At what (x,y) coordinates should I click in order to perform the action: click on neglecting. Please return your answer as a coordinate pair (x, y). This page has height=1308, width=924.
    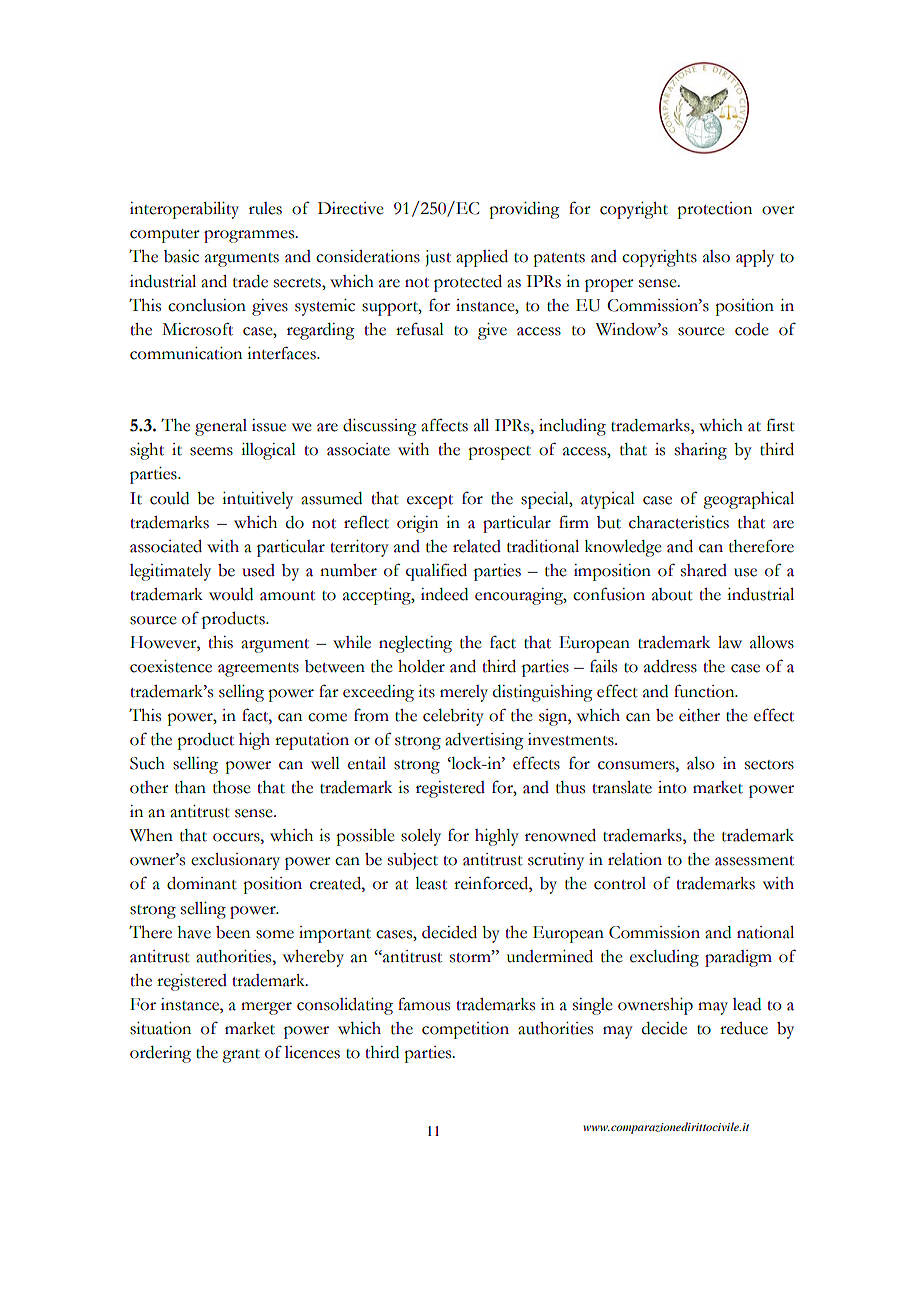
    Looking at the image, I should click on (415, 644).
